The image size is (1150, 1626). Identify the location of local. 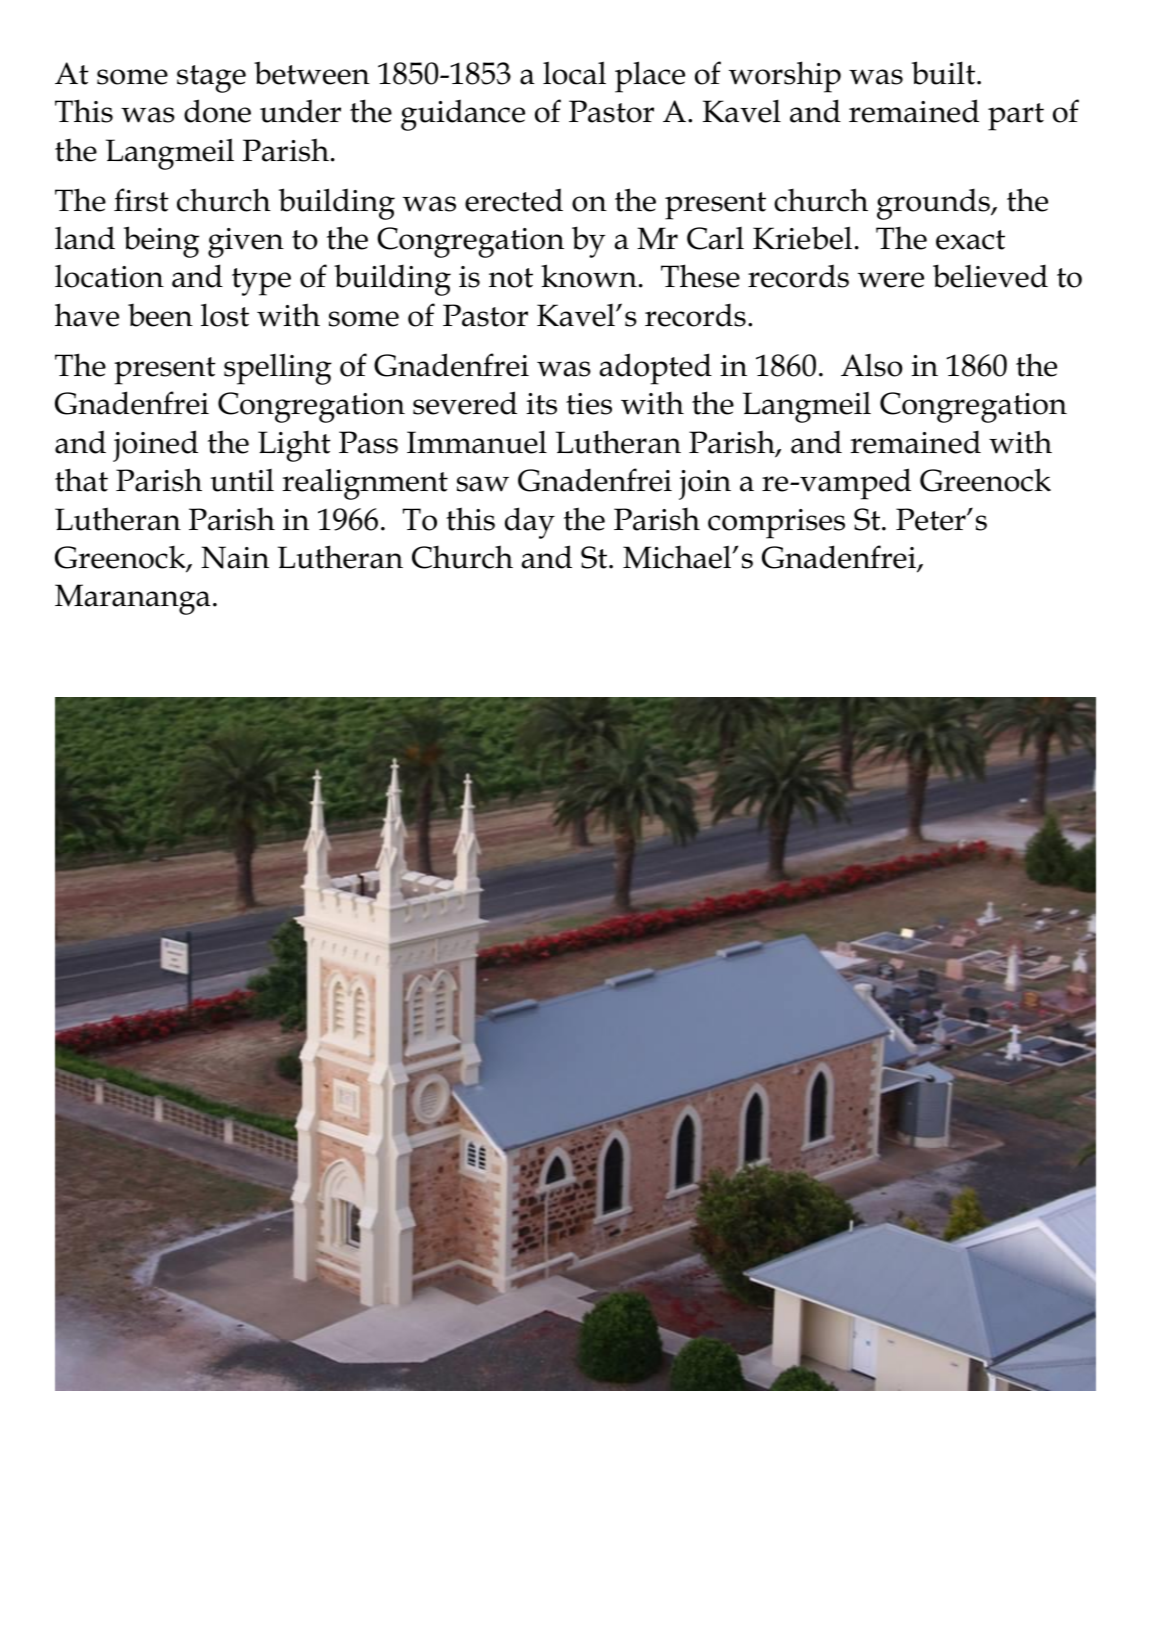
(574, 73).
